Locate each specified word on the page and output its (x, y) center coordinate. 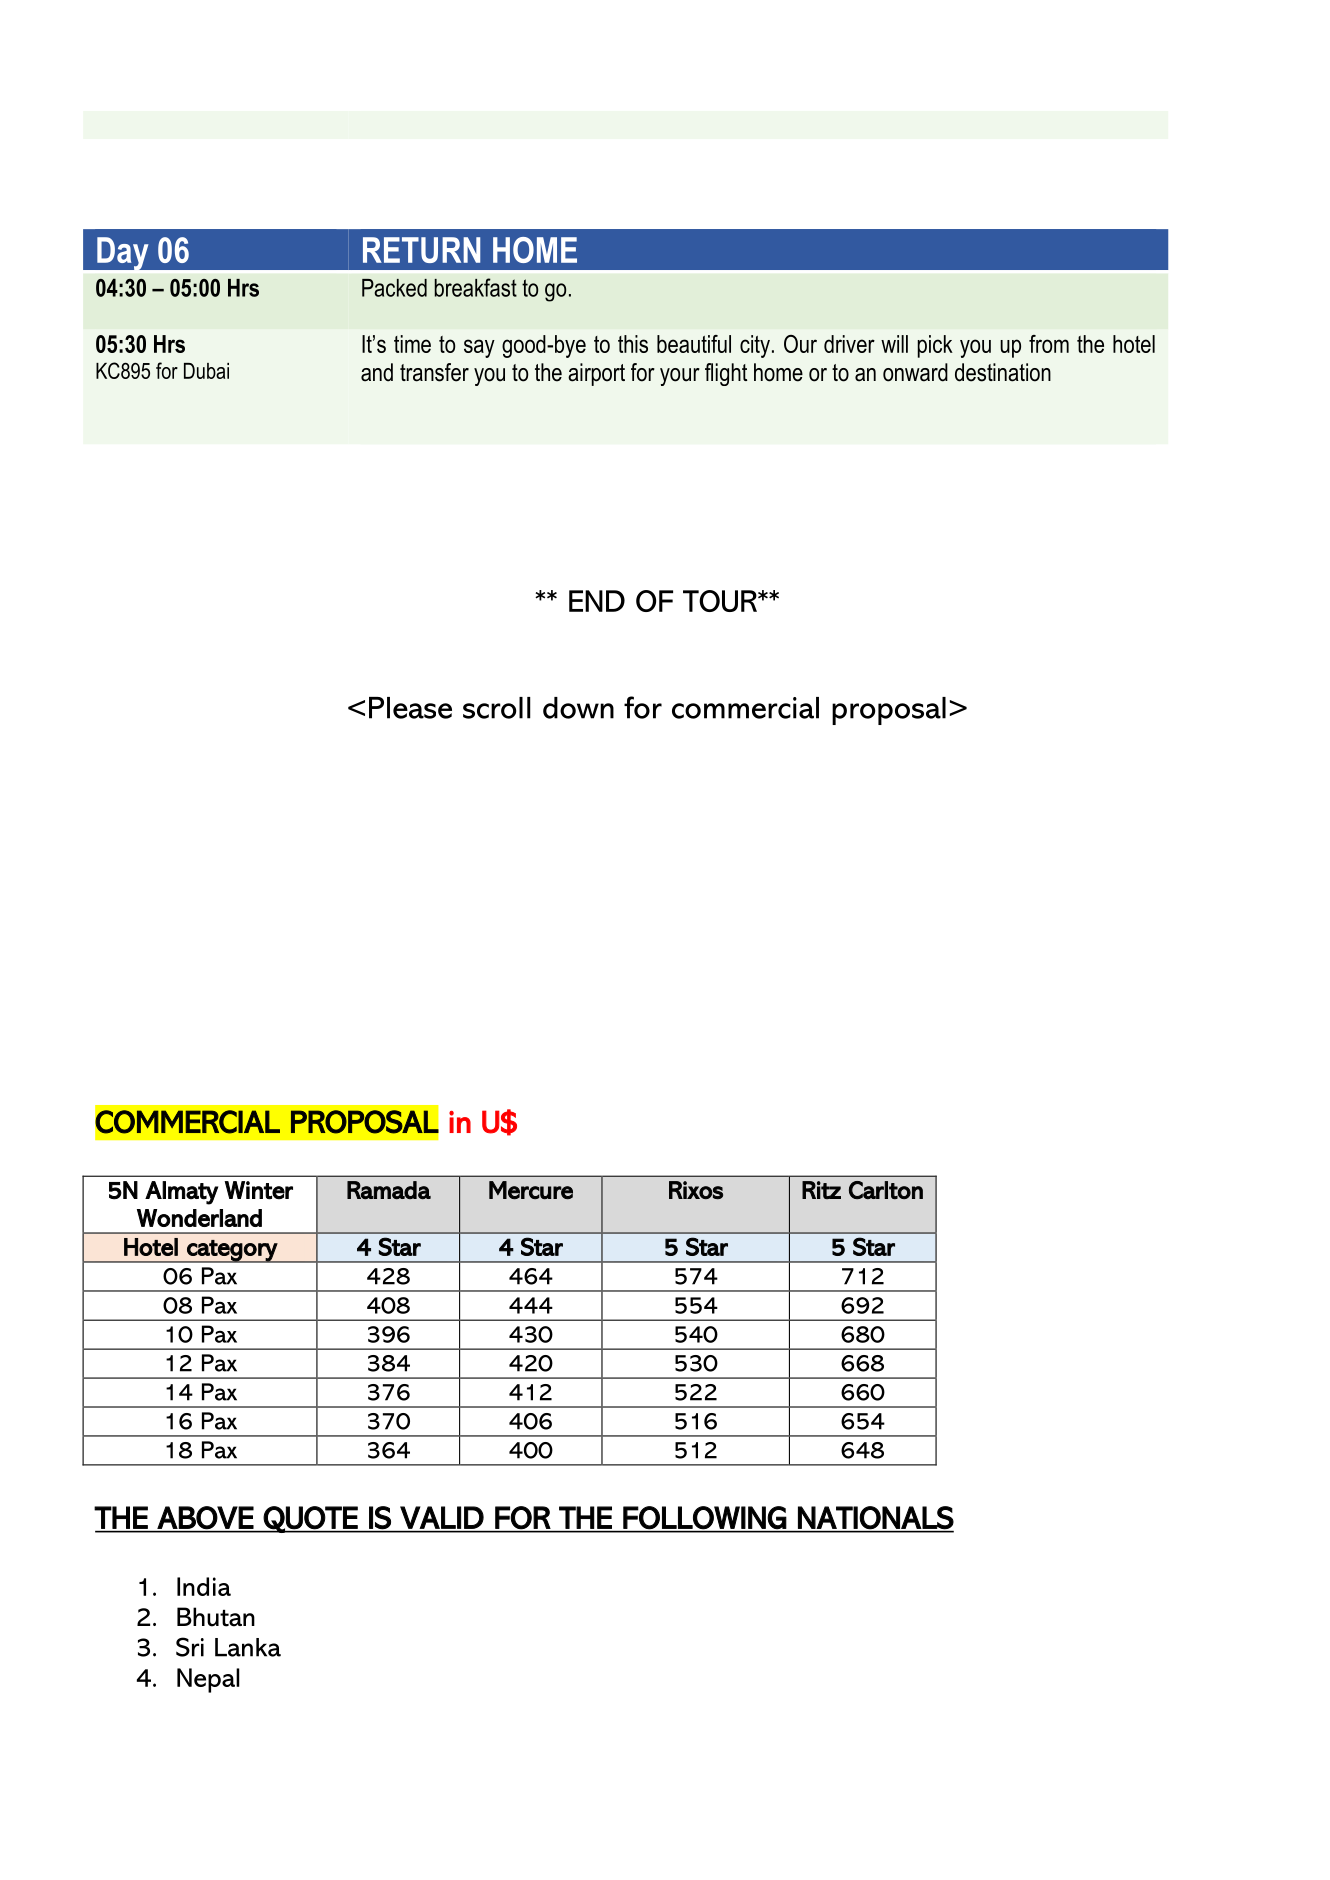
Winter (258, 1190)
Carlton (886, 1190)
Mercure (531, 1190)
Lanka (248, 1647)
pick (935, 346)
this (633, 344)
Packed (394, 288)
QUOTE (311, 1519)
